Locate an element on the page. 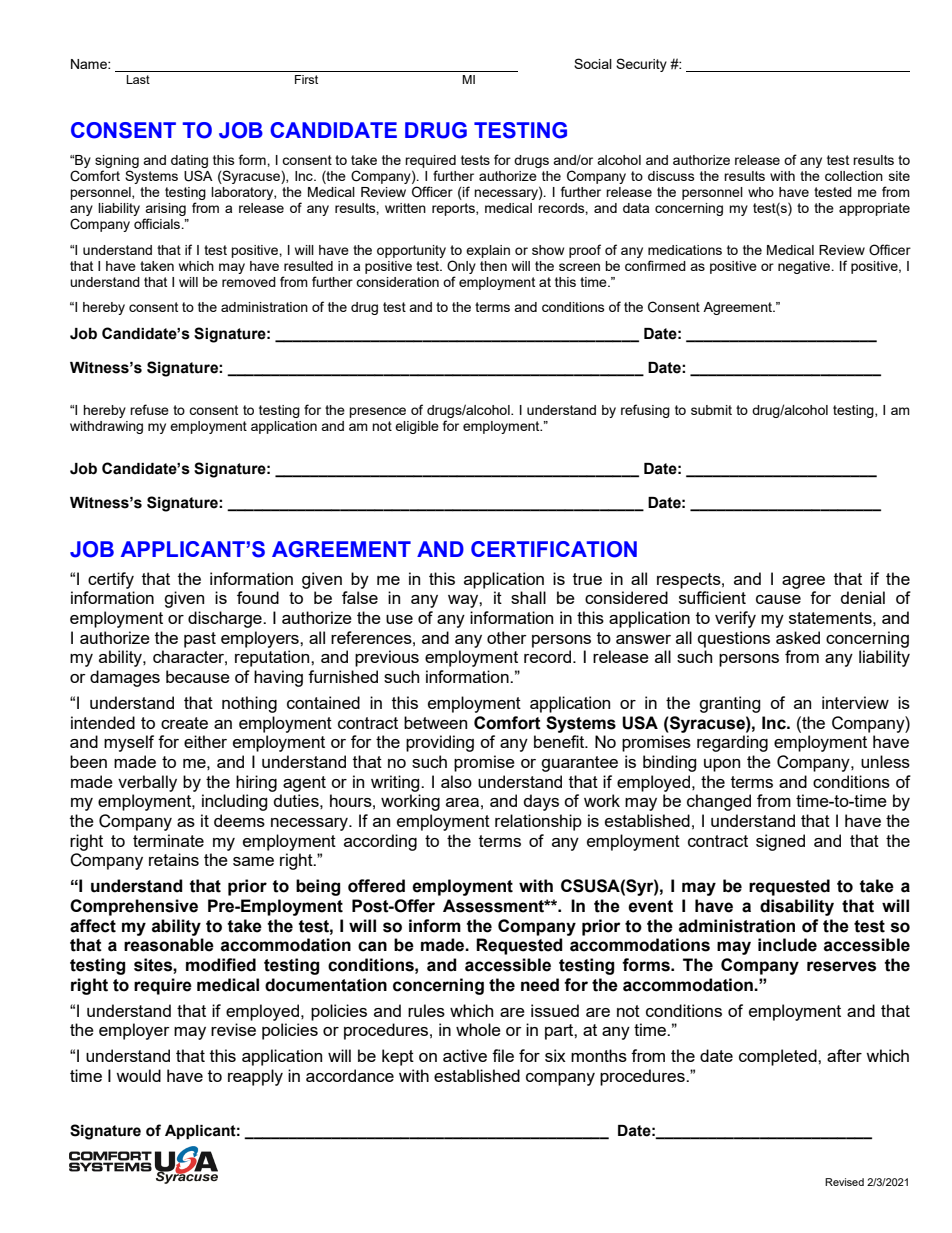 Image resolution: width=952 pixels, height=1233 pixels. file is located at coordinates (503, 1055).
